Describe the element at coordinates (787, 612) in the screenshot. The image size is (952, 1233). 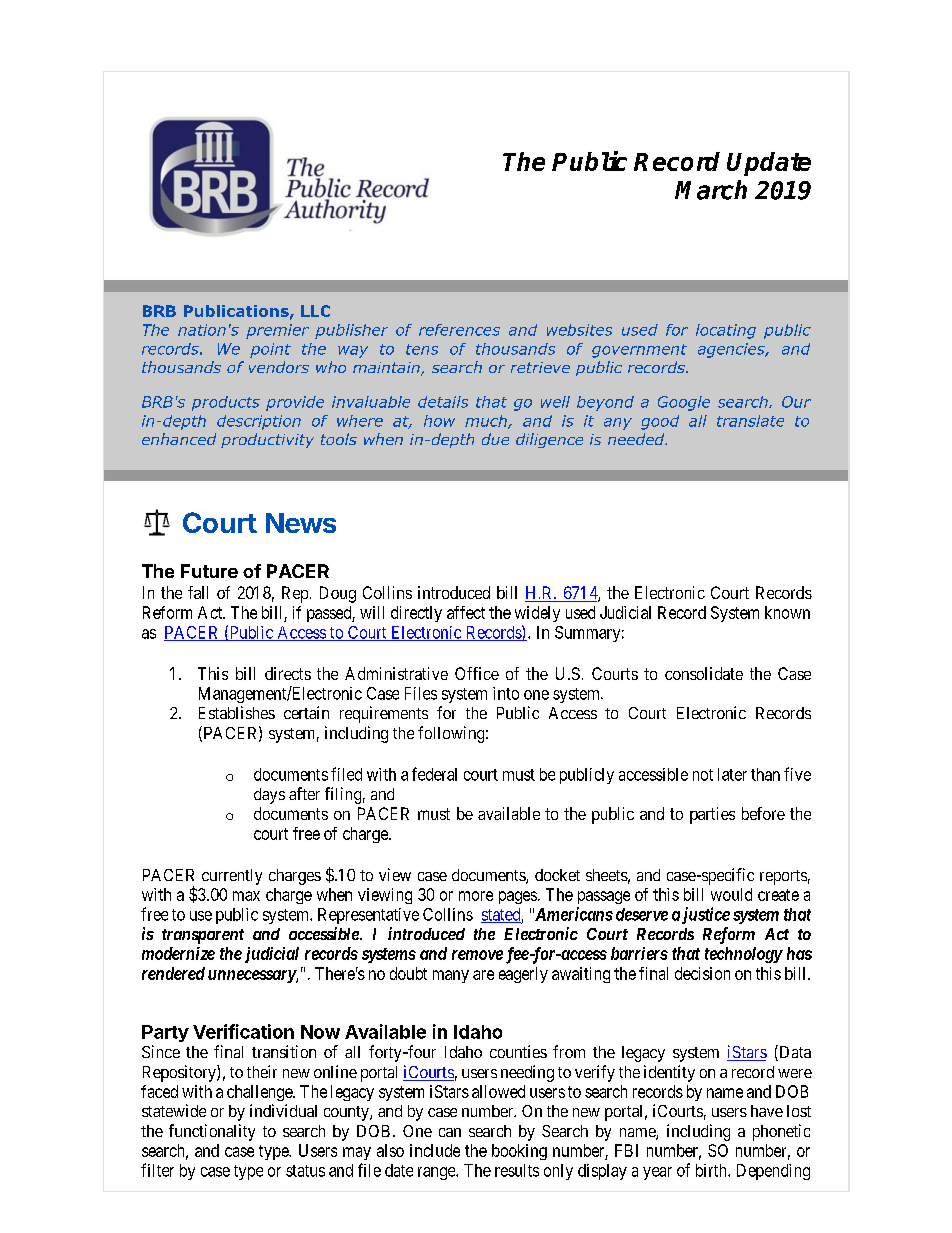
I see `known` at that location.
